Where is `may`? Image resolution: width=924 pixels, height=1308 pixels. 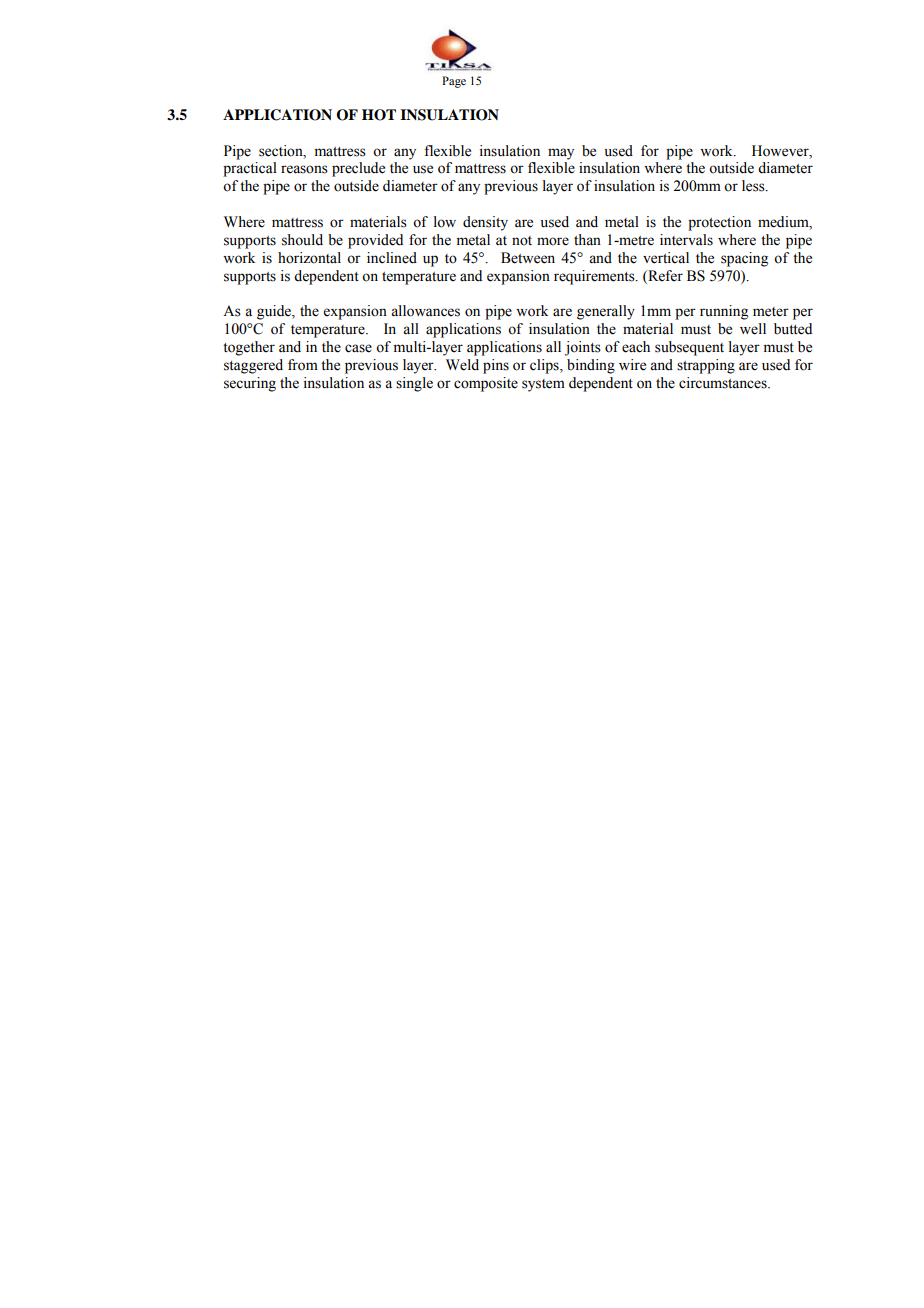 may is located at coordinates (561, 154).
